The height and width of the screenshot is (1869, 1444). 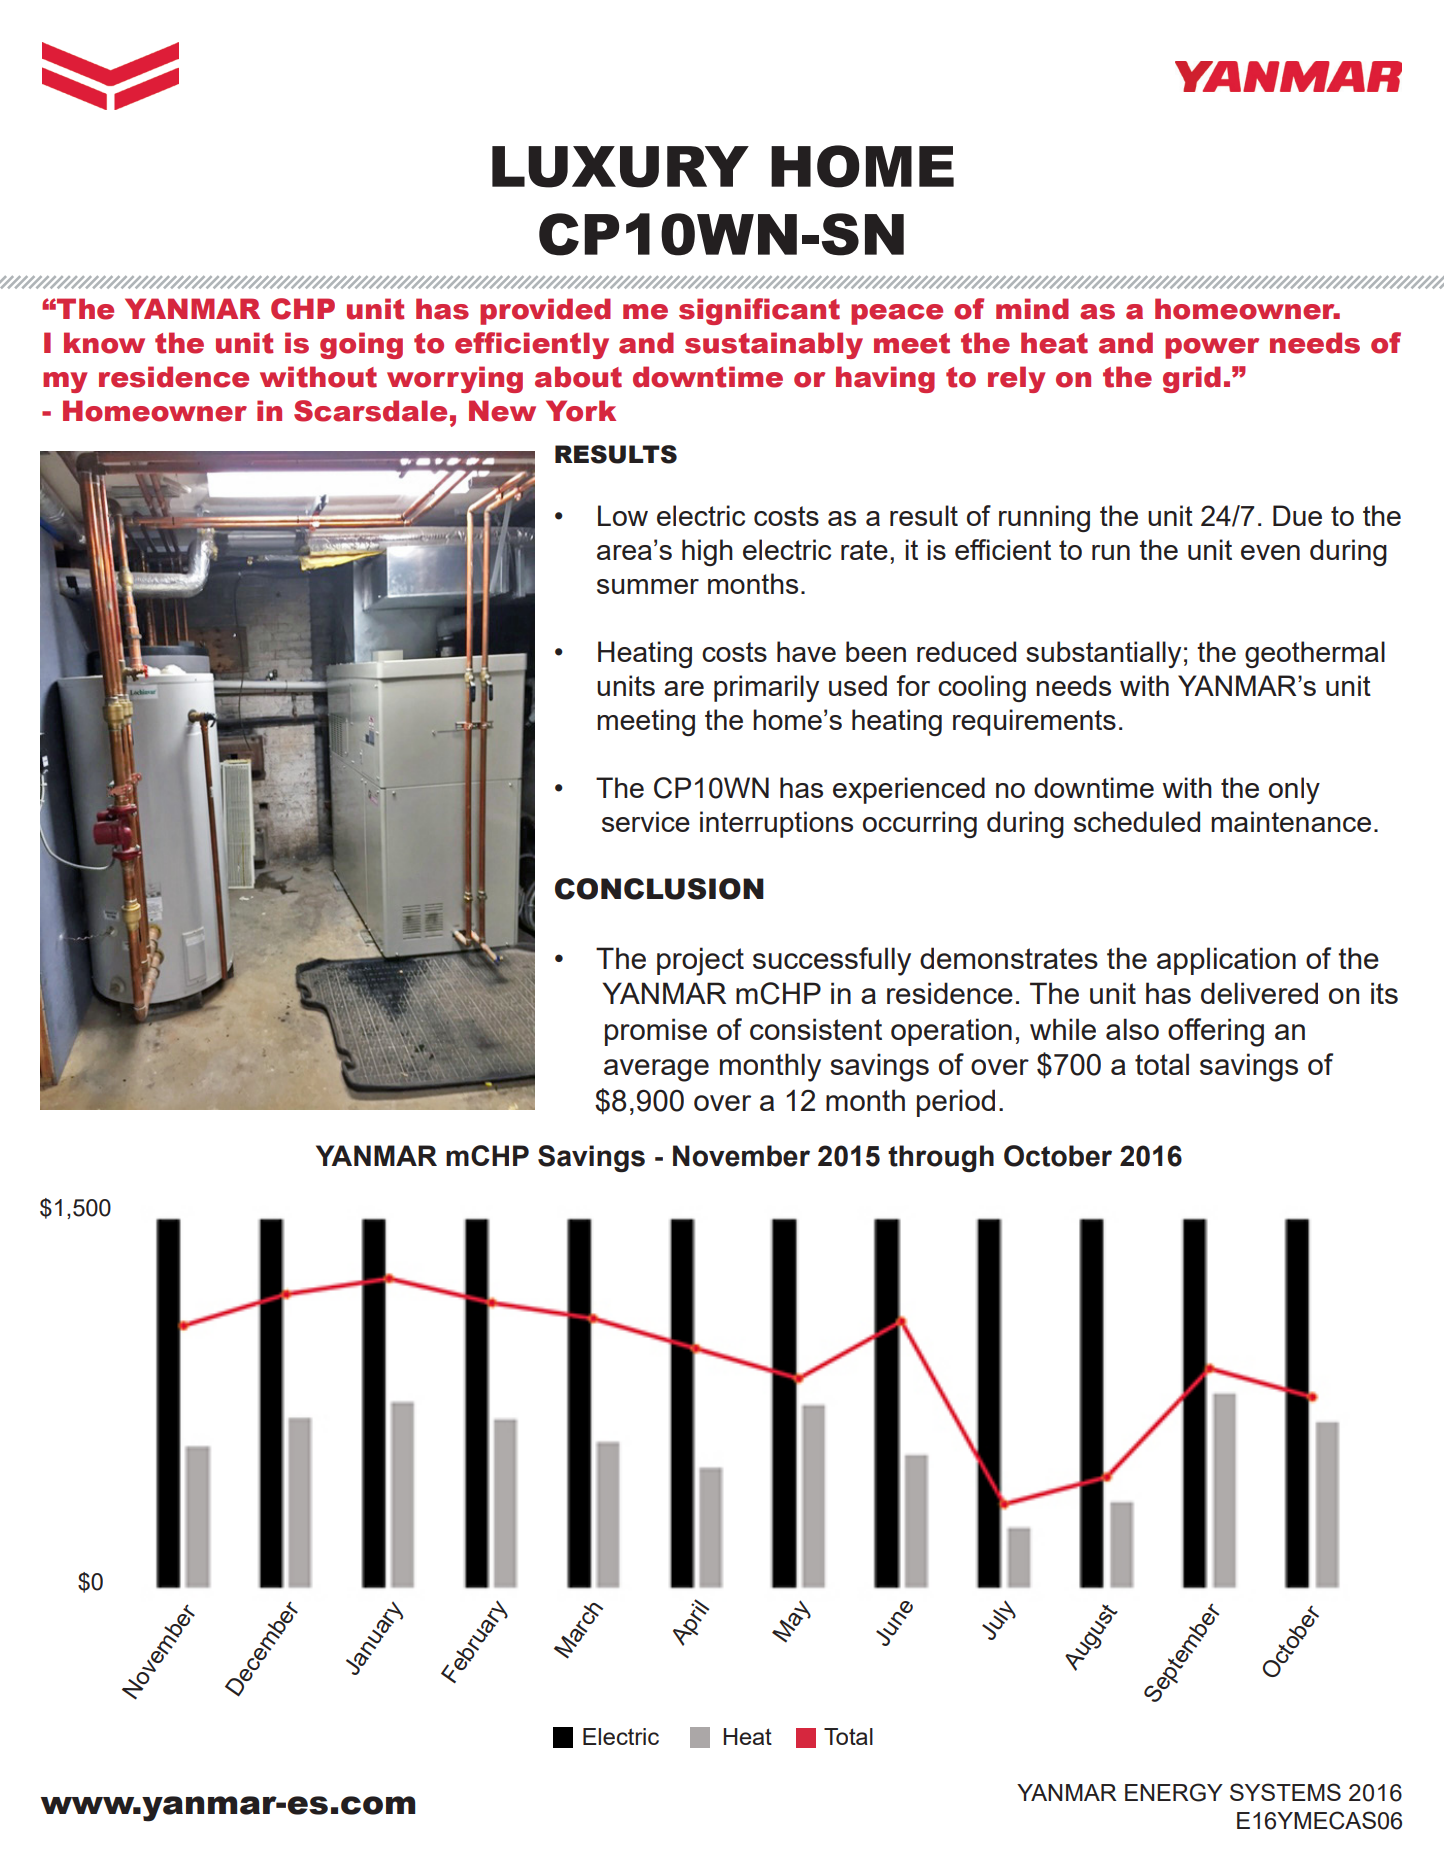 I want to click on worrying, so click(x=455, y=379).
